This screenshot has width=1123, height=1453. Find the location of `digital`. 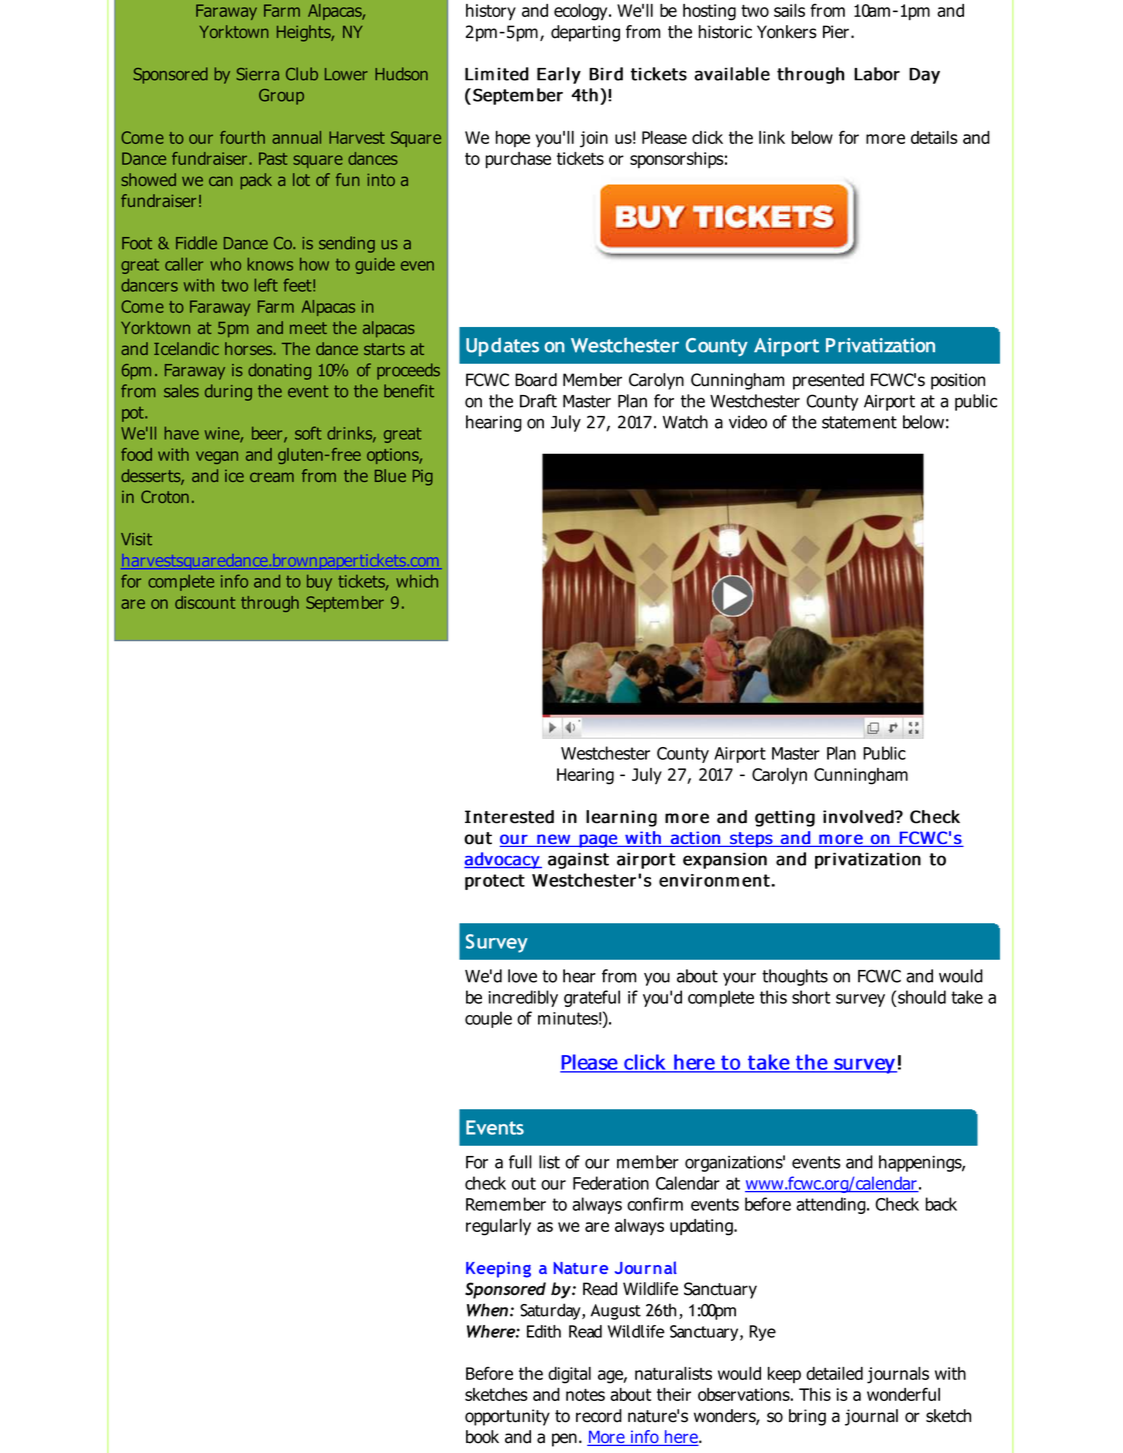

digital is located at coordinates (569, 1375).
